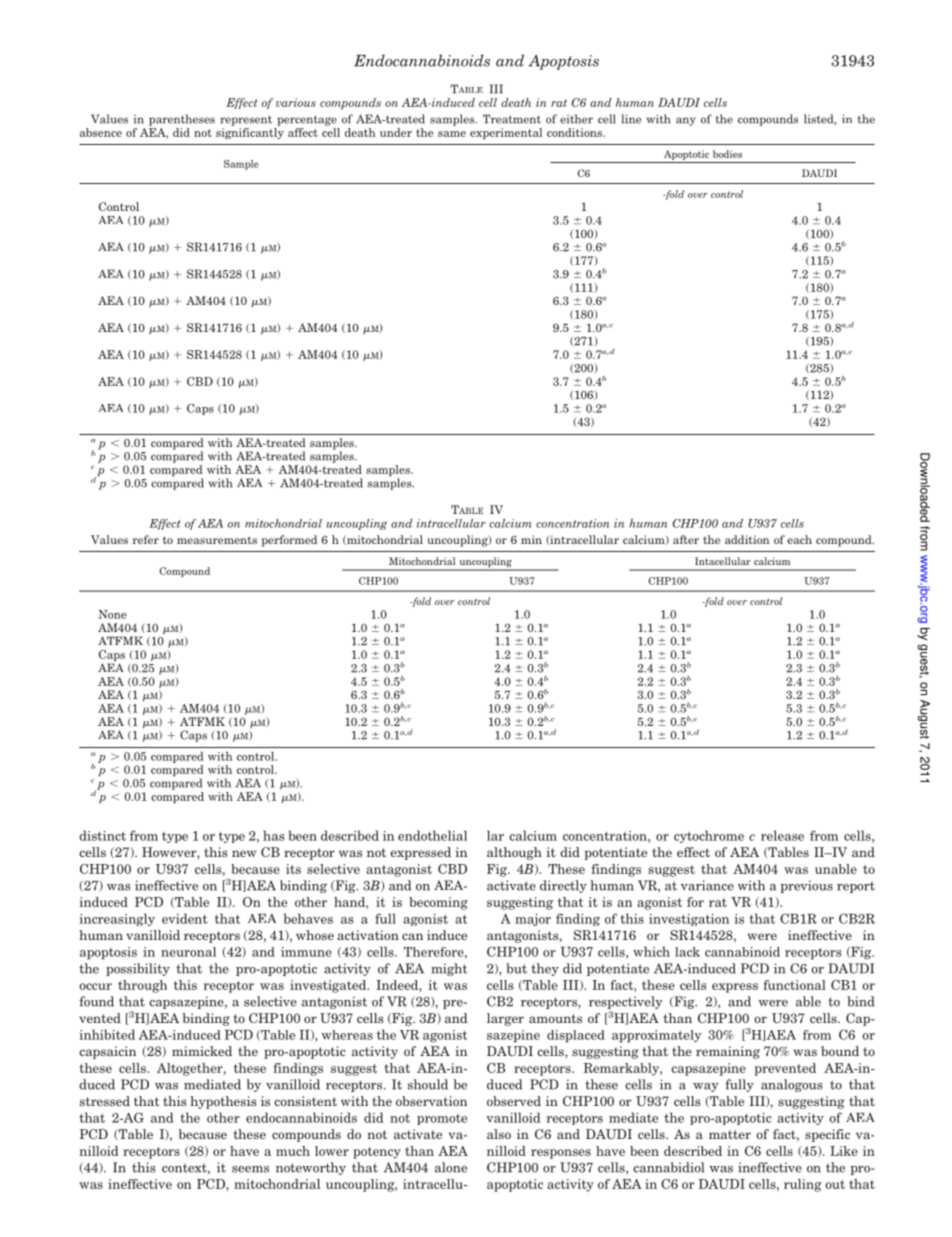  Describe the element at coordinates (452, 134) in the screenshot. I see `same` at that location.
